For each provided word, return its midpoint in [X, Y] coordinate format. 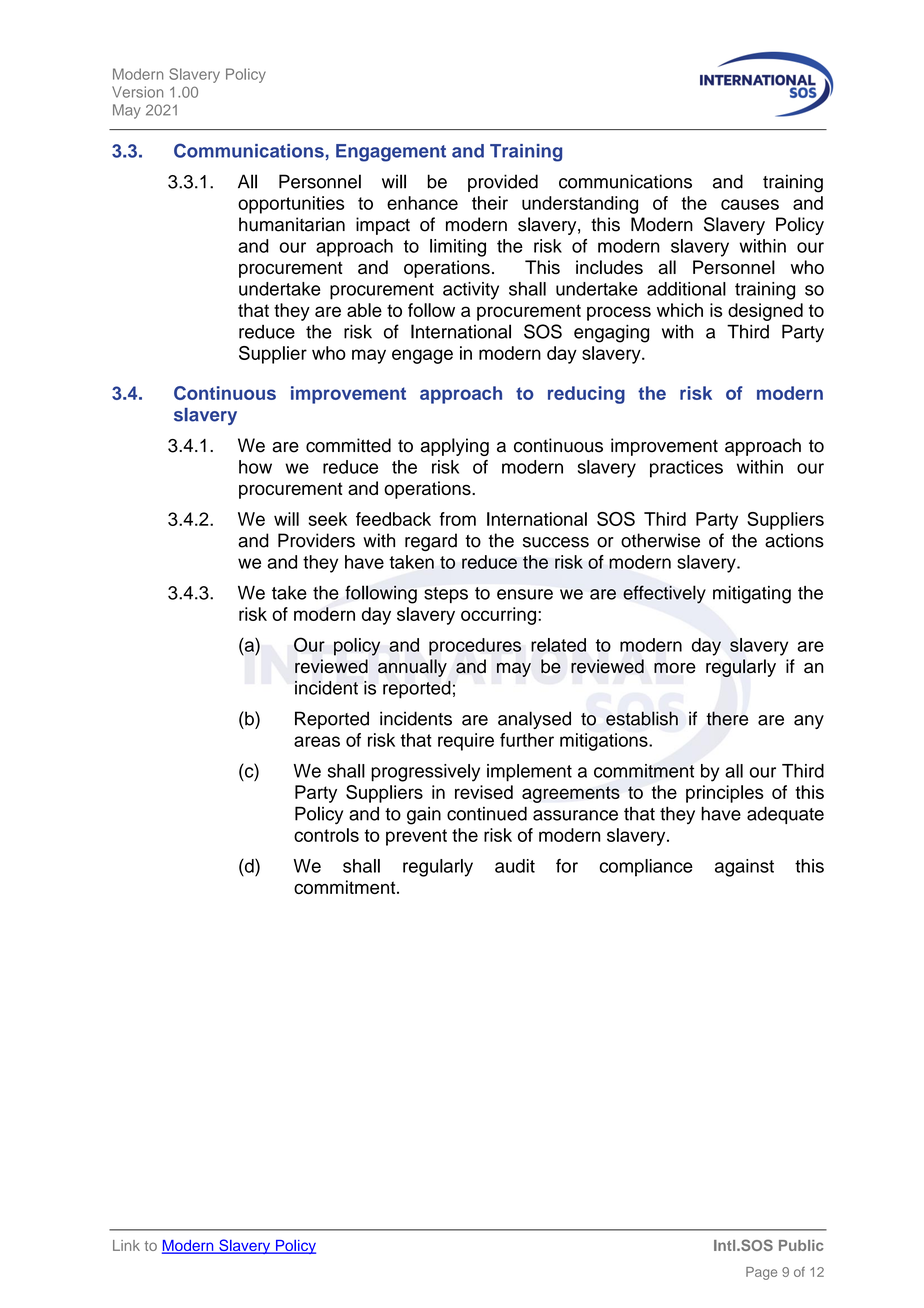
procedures [475, 647]
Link [126, 1245]
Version [137, 92]
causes [750, 204]
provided [503, 183]
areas [317, 741]
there [727, 718]
